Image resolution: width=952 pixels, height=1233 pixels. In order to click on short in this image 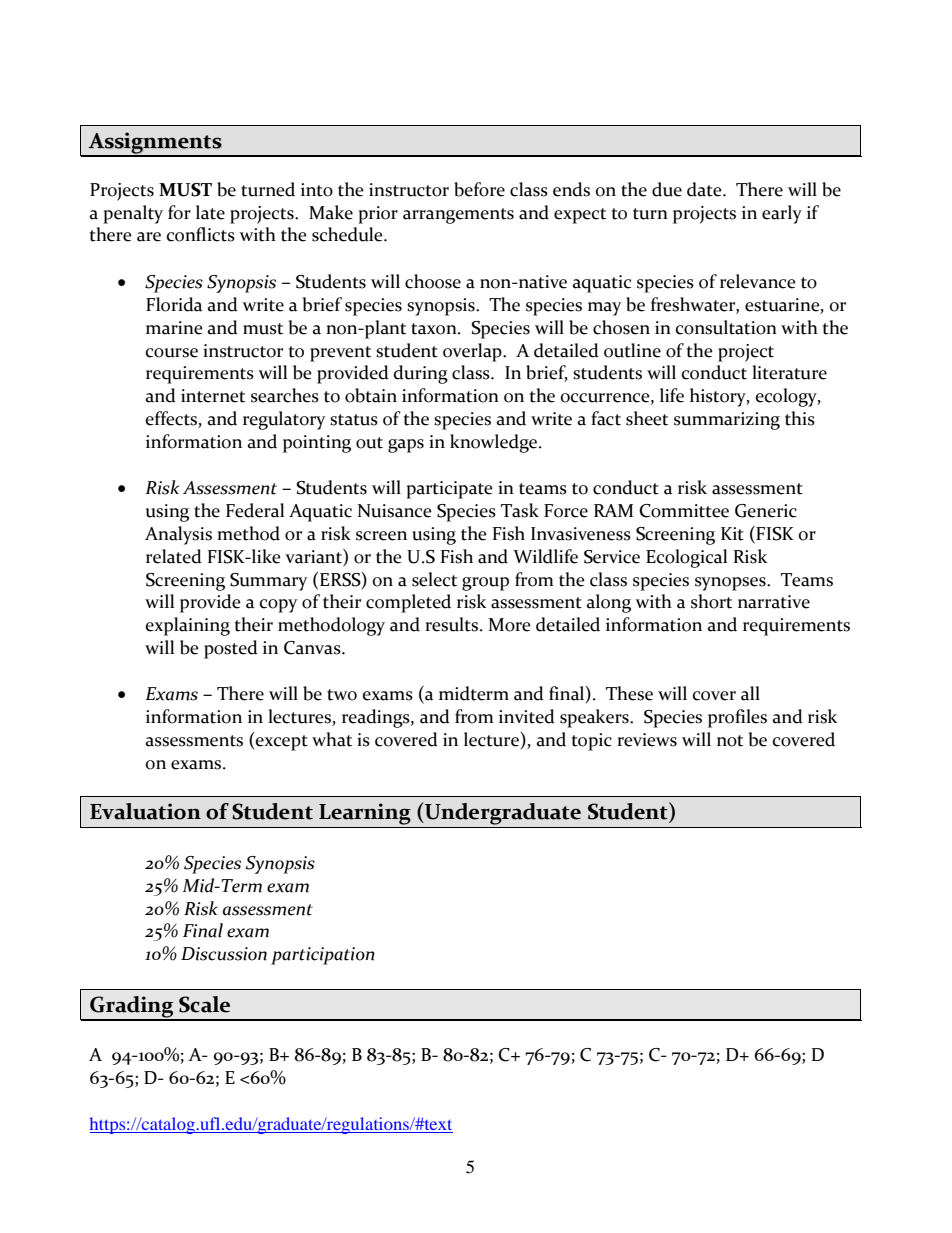, I will do `click(711, 601)`.
